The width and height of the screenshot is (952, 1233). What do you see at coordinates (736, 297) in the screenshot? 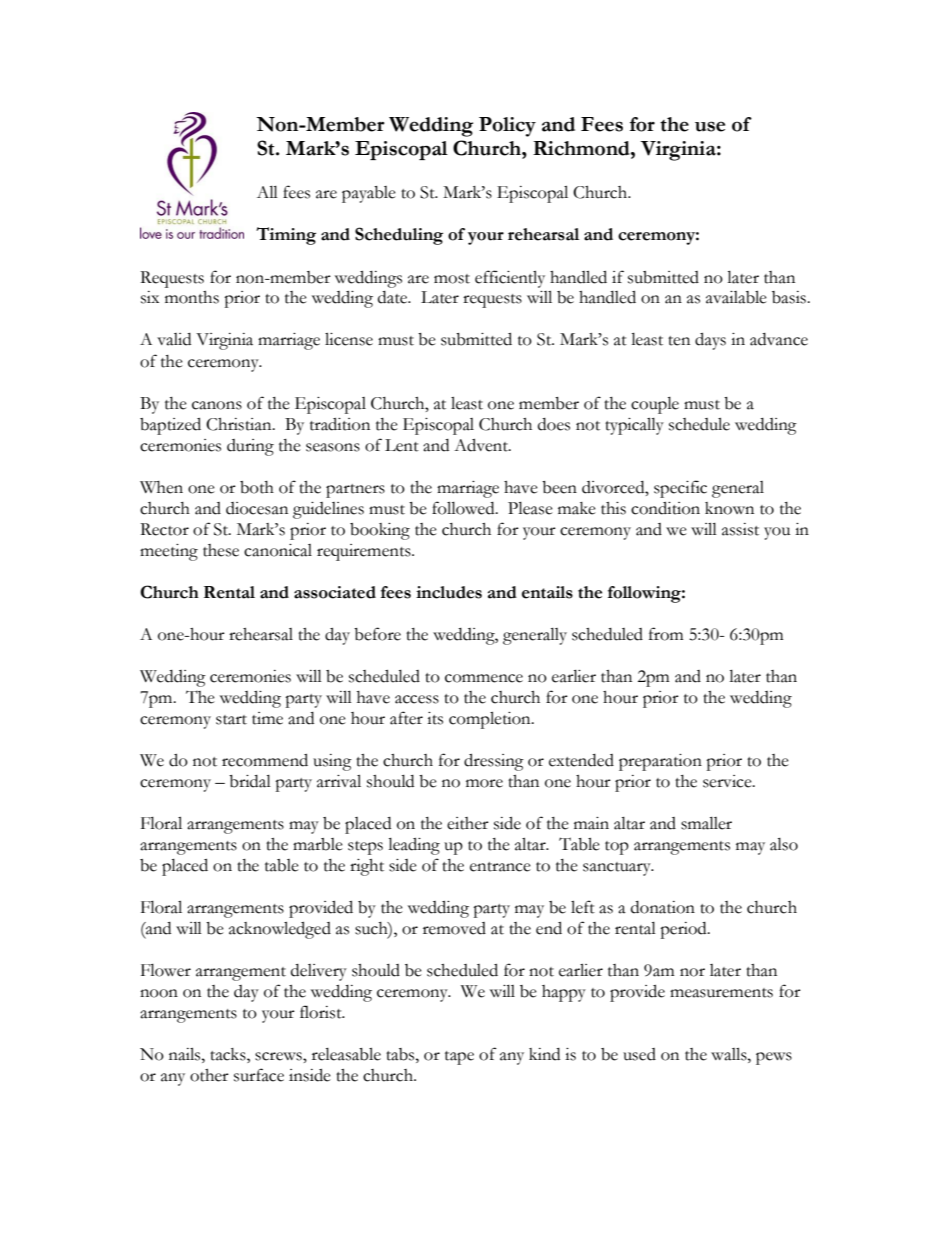
I see `available` at bounding box center [736, 297].
